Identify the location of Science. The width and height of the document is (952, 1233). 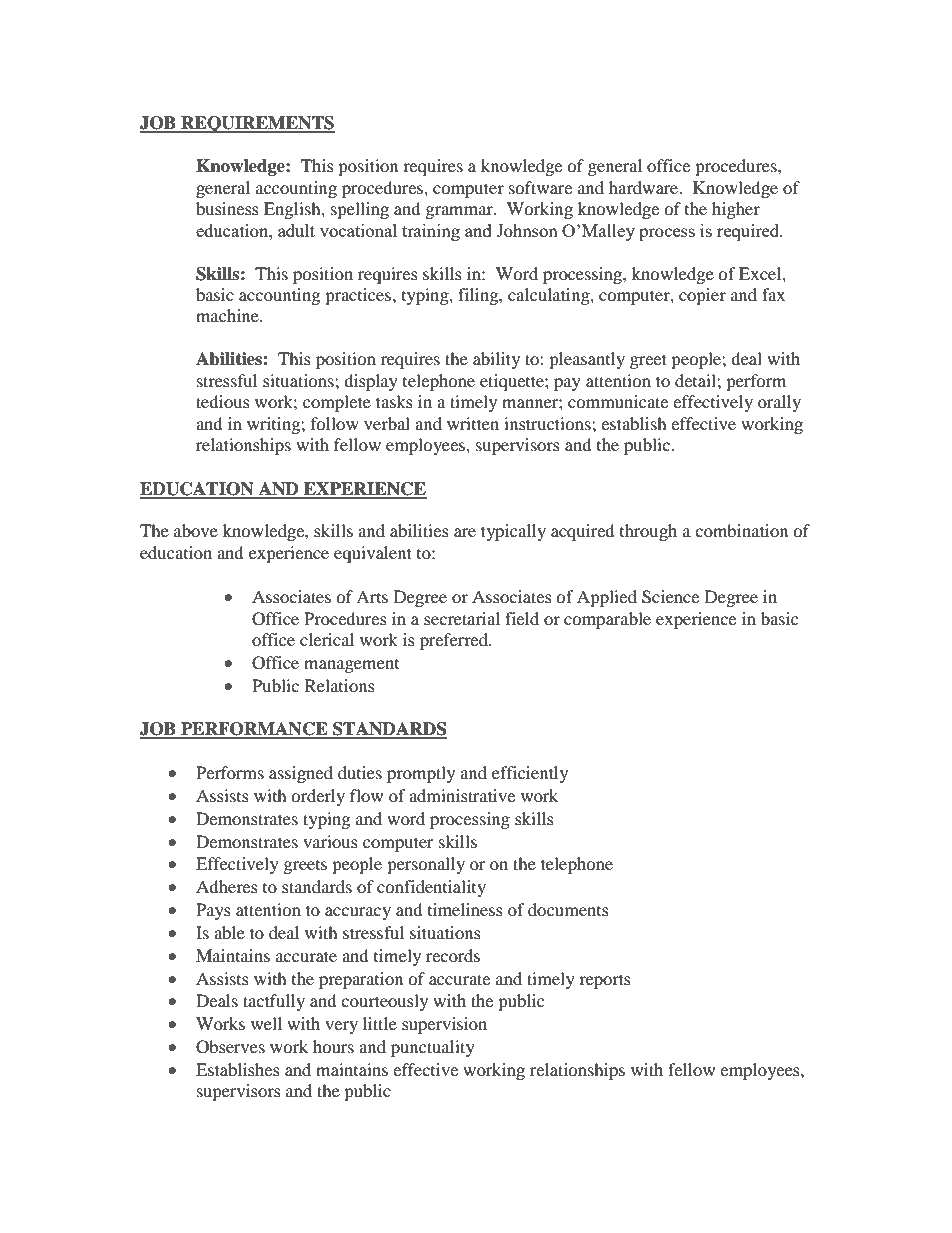
(670, 597).
